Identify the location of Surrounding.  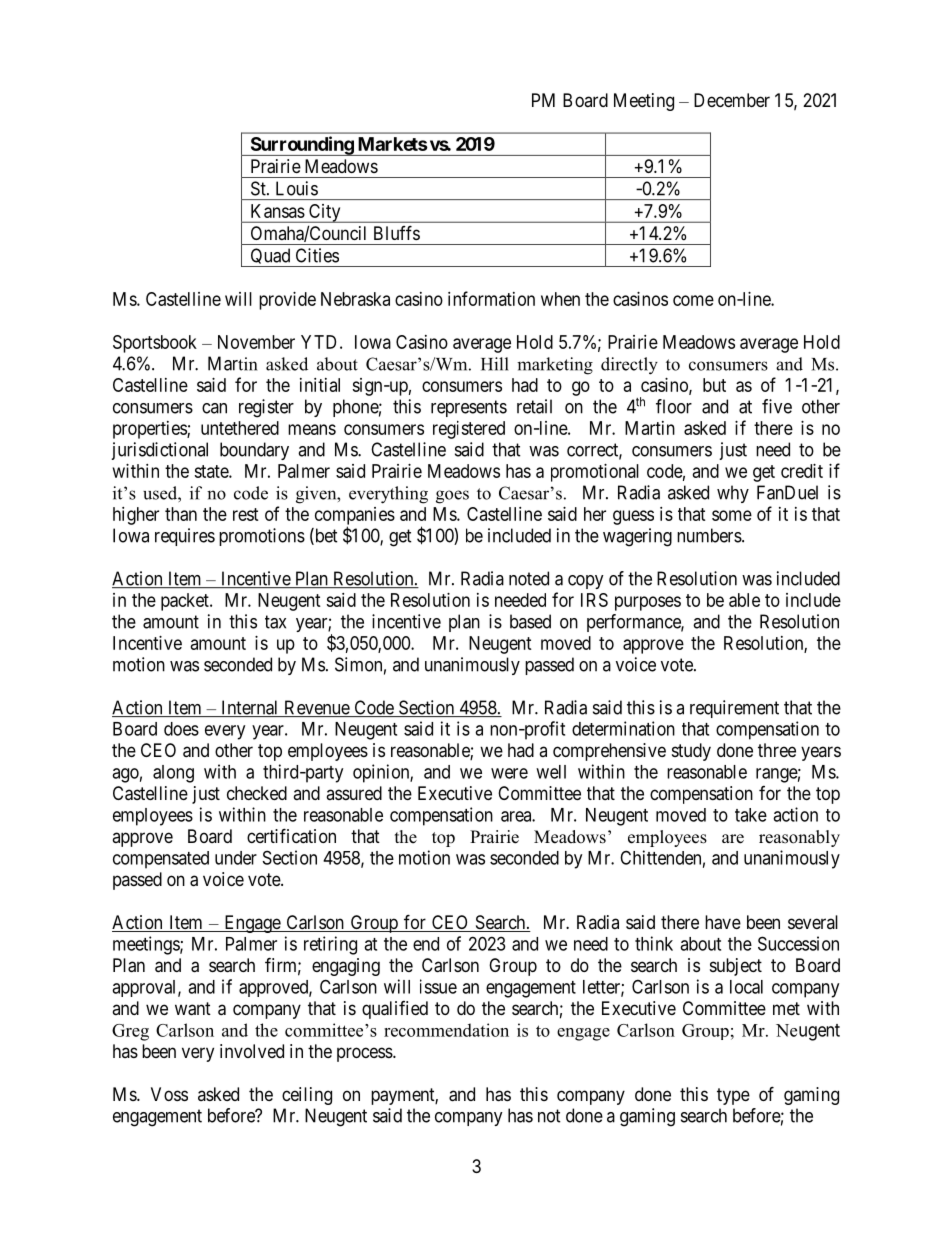
(301, 146).
